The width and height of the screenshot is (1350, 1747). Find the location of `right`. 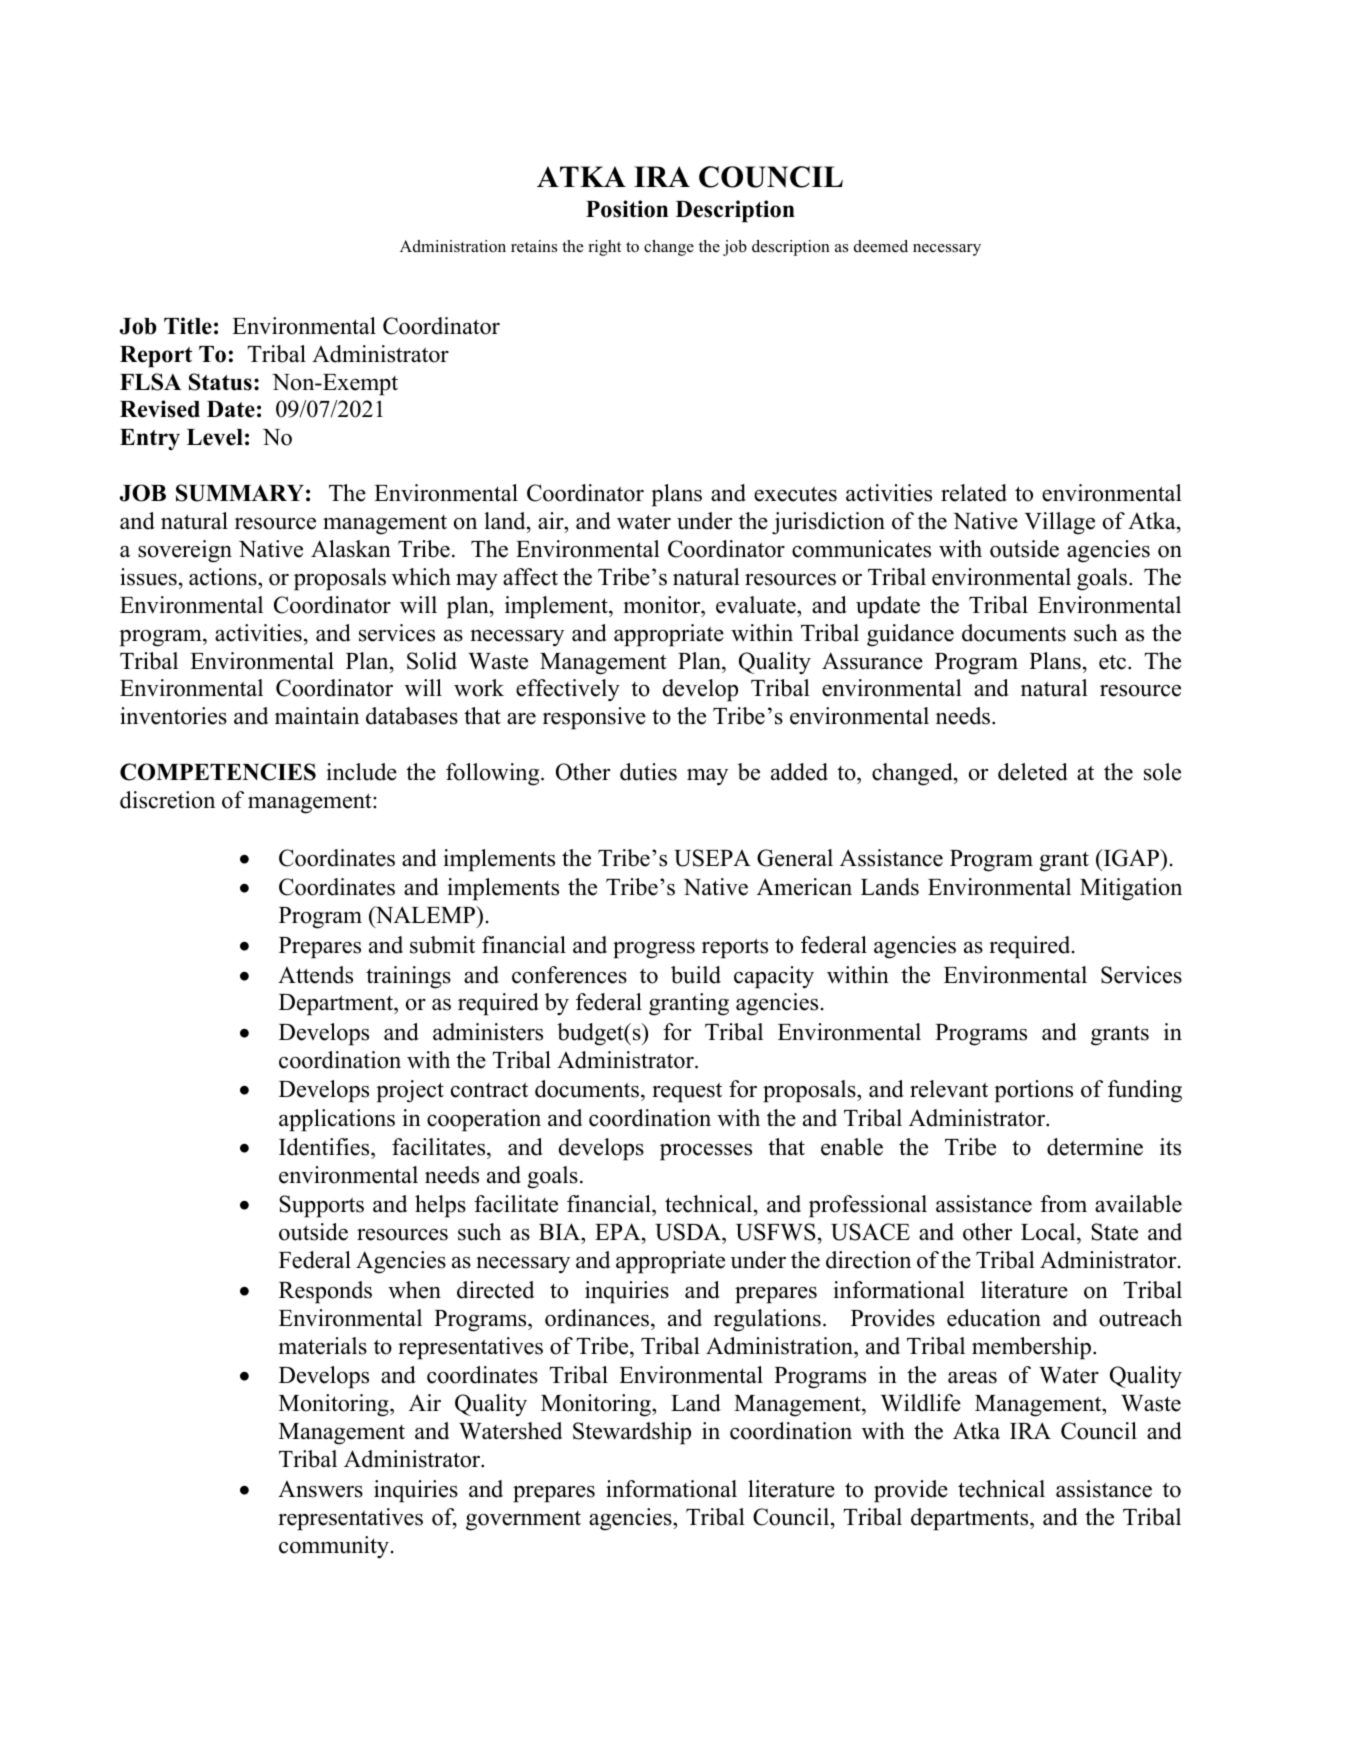

right is located at coordinates (605, 248).
